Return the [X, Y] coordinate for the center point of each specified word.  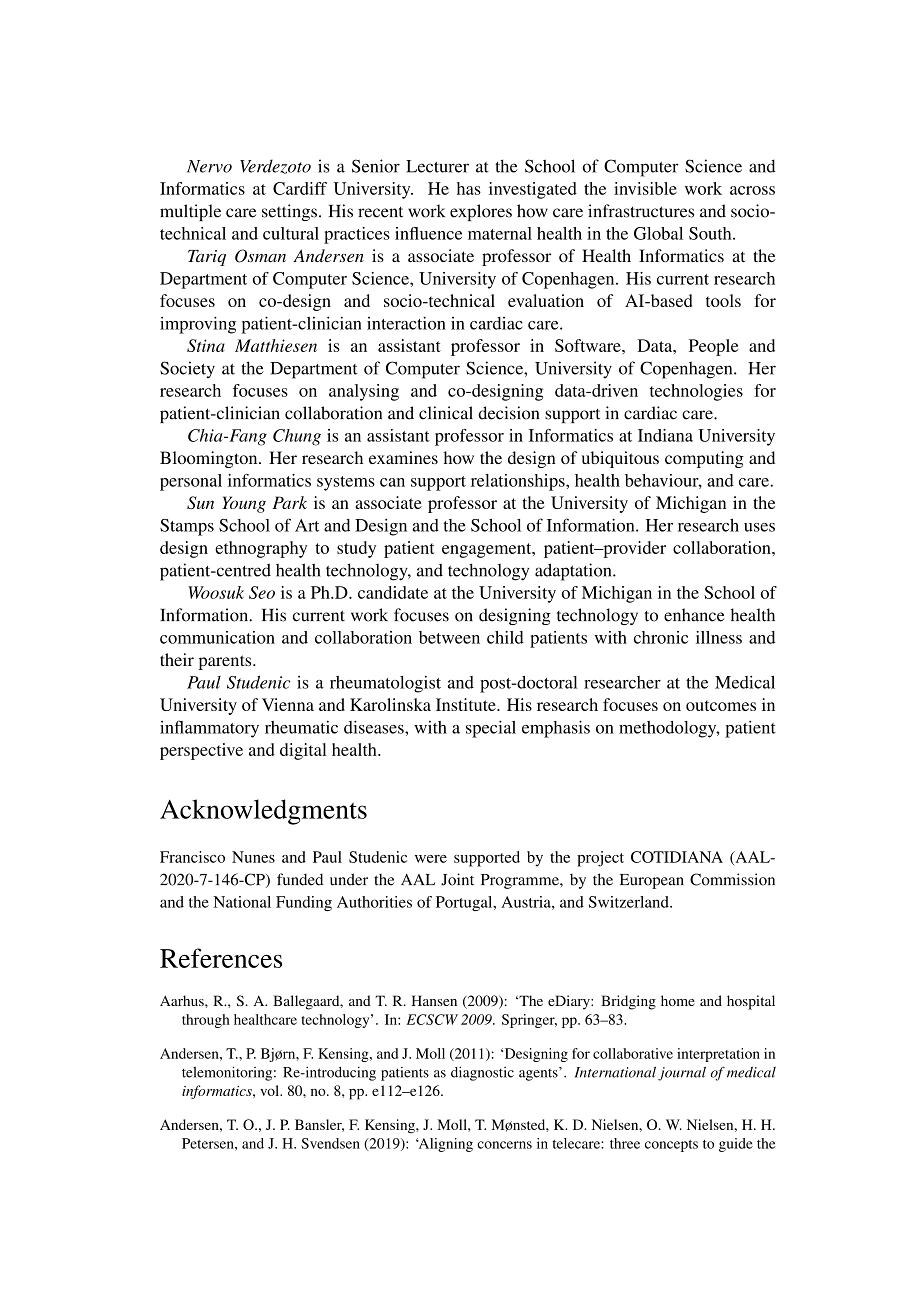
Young [244, 504]
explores [481, 212]
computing [704, 459]
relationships [519, 482]
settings [289, 212]
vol [270, 1090]
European [652, 881]
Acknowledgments [263, 812]
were [431, 859]
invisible [645, 188]
